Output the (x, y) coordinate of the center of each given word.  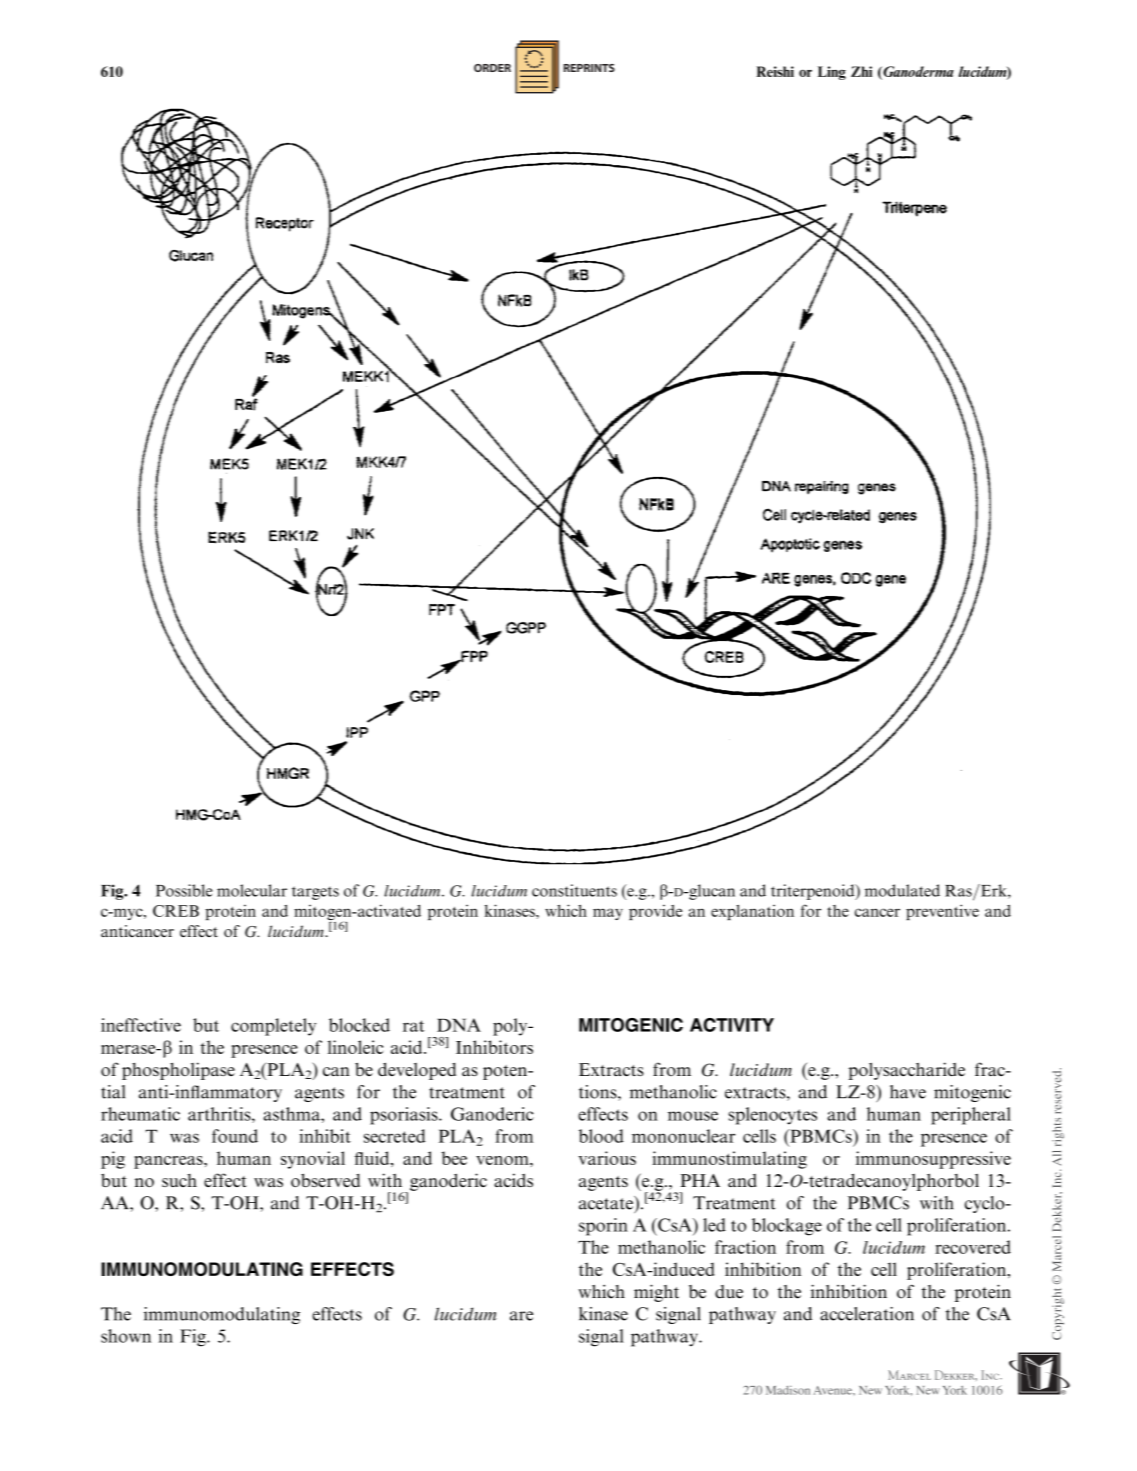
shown (126, 1336)
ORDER (492, 68)
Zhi (861, 71)
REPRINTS (589, 68)
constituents (574, 890)
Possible (184, 890)
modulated (902, 890)
